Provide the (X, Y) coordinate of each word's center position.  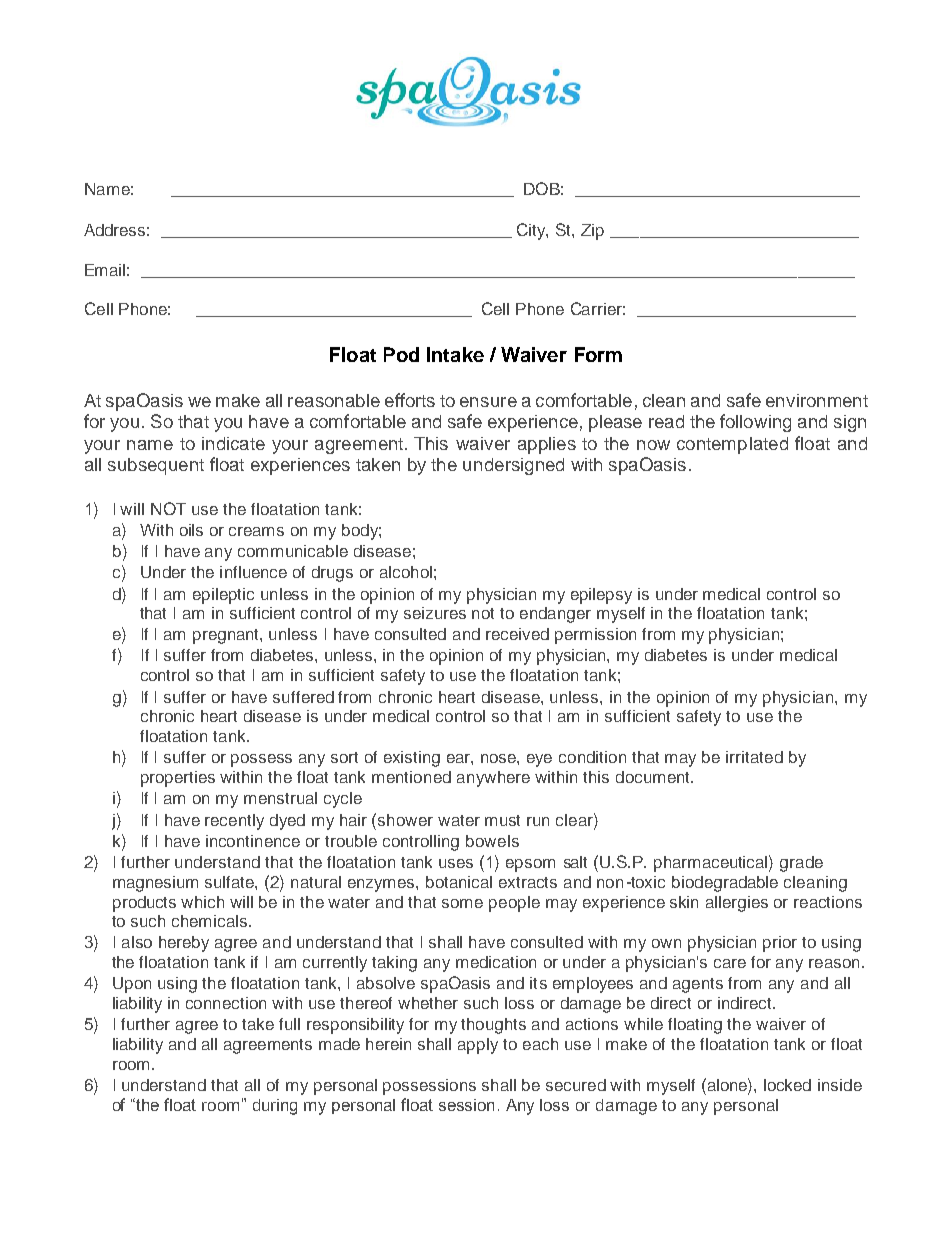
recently (234, 822)
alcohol (406, 572)
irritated (754, 757)
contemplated (732, 445)
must (502, 820)
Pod (401, 354)
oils (191, 530)
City (532, 231)
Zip (592, 232)
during (275, 1107)
